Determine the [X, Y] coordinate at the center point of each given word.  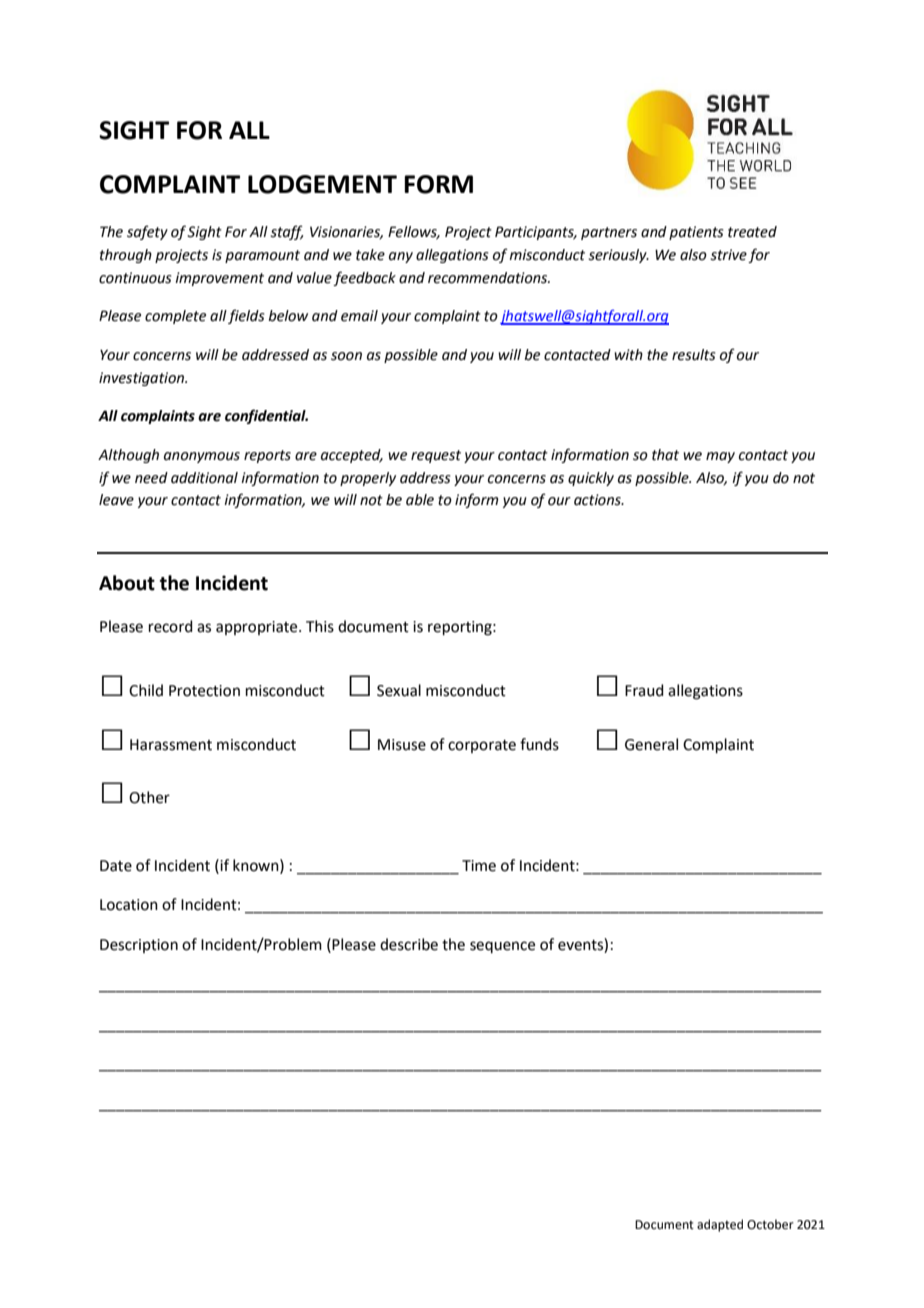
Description [139, 946]
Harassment [171, 745]
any [401, 257]
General [651, 744]
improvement [219, 279]
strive [728, 255]
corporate [482, 746]
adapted [720, 1225]
